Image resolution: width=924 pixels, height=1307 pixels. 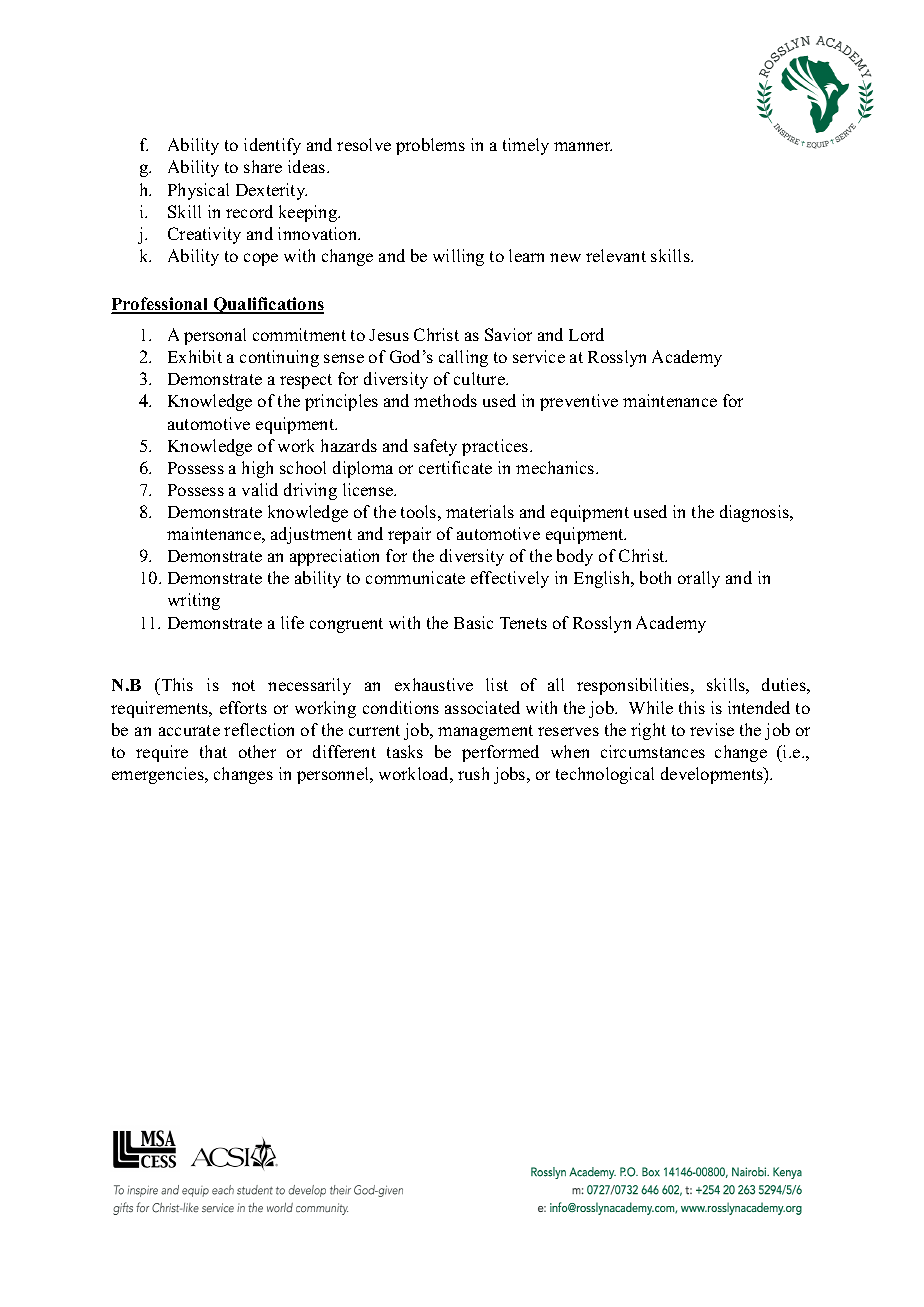 What do you see at coordinates (213, 751) in the screenshot?
I see `that` at bounding box center [213, 751].
